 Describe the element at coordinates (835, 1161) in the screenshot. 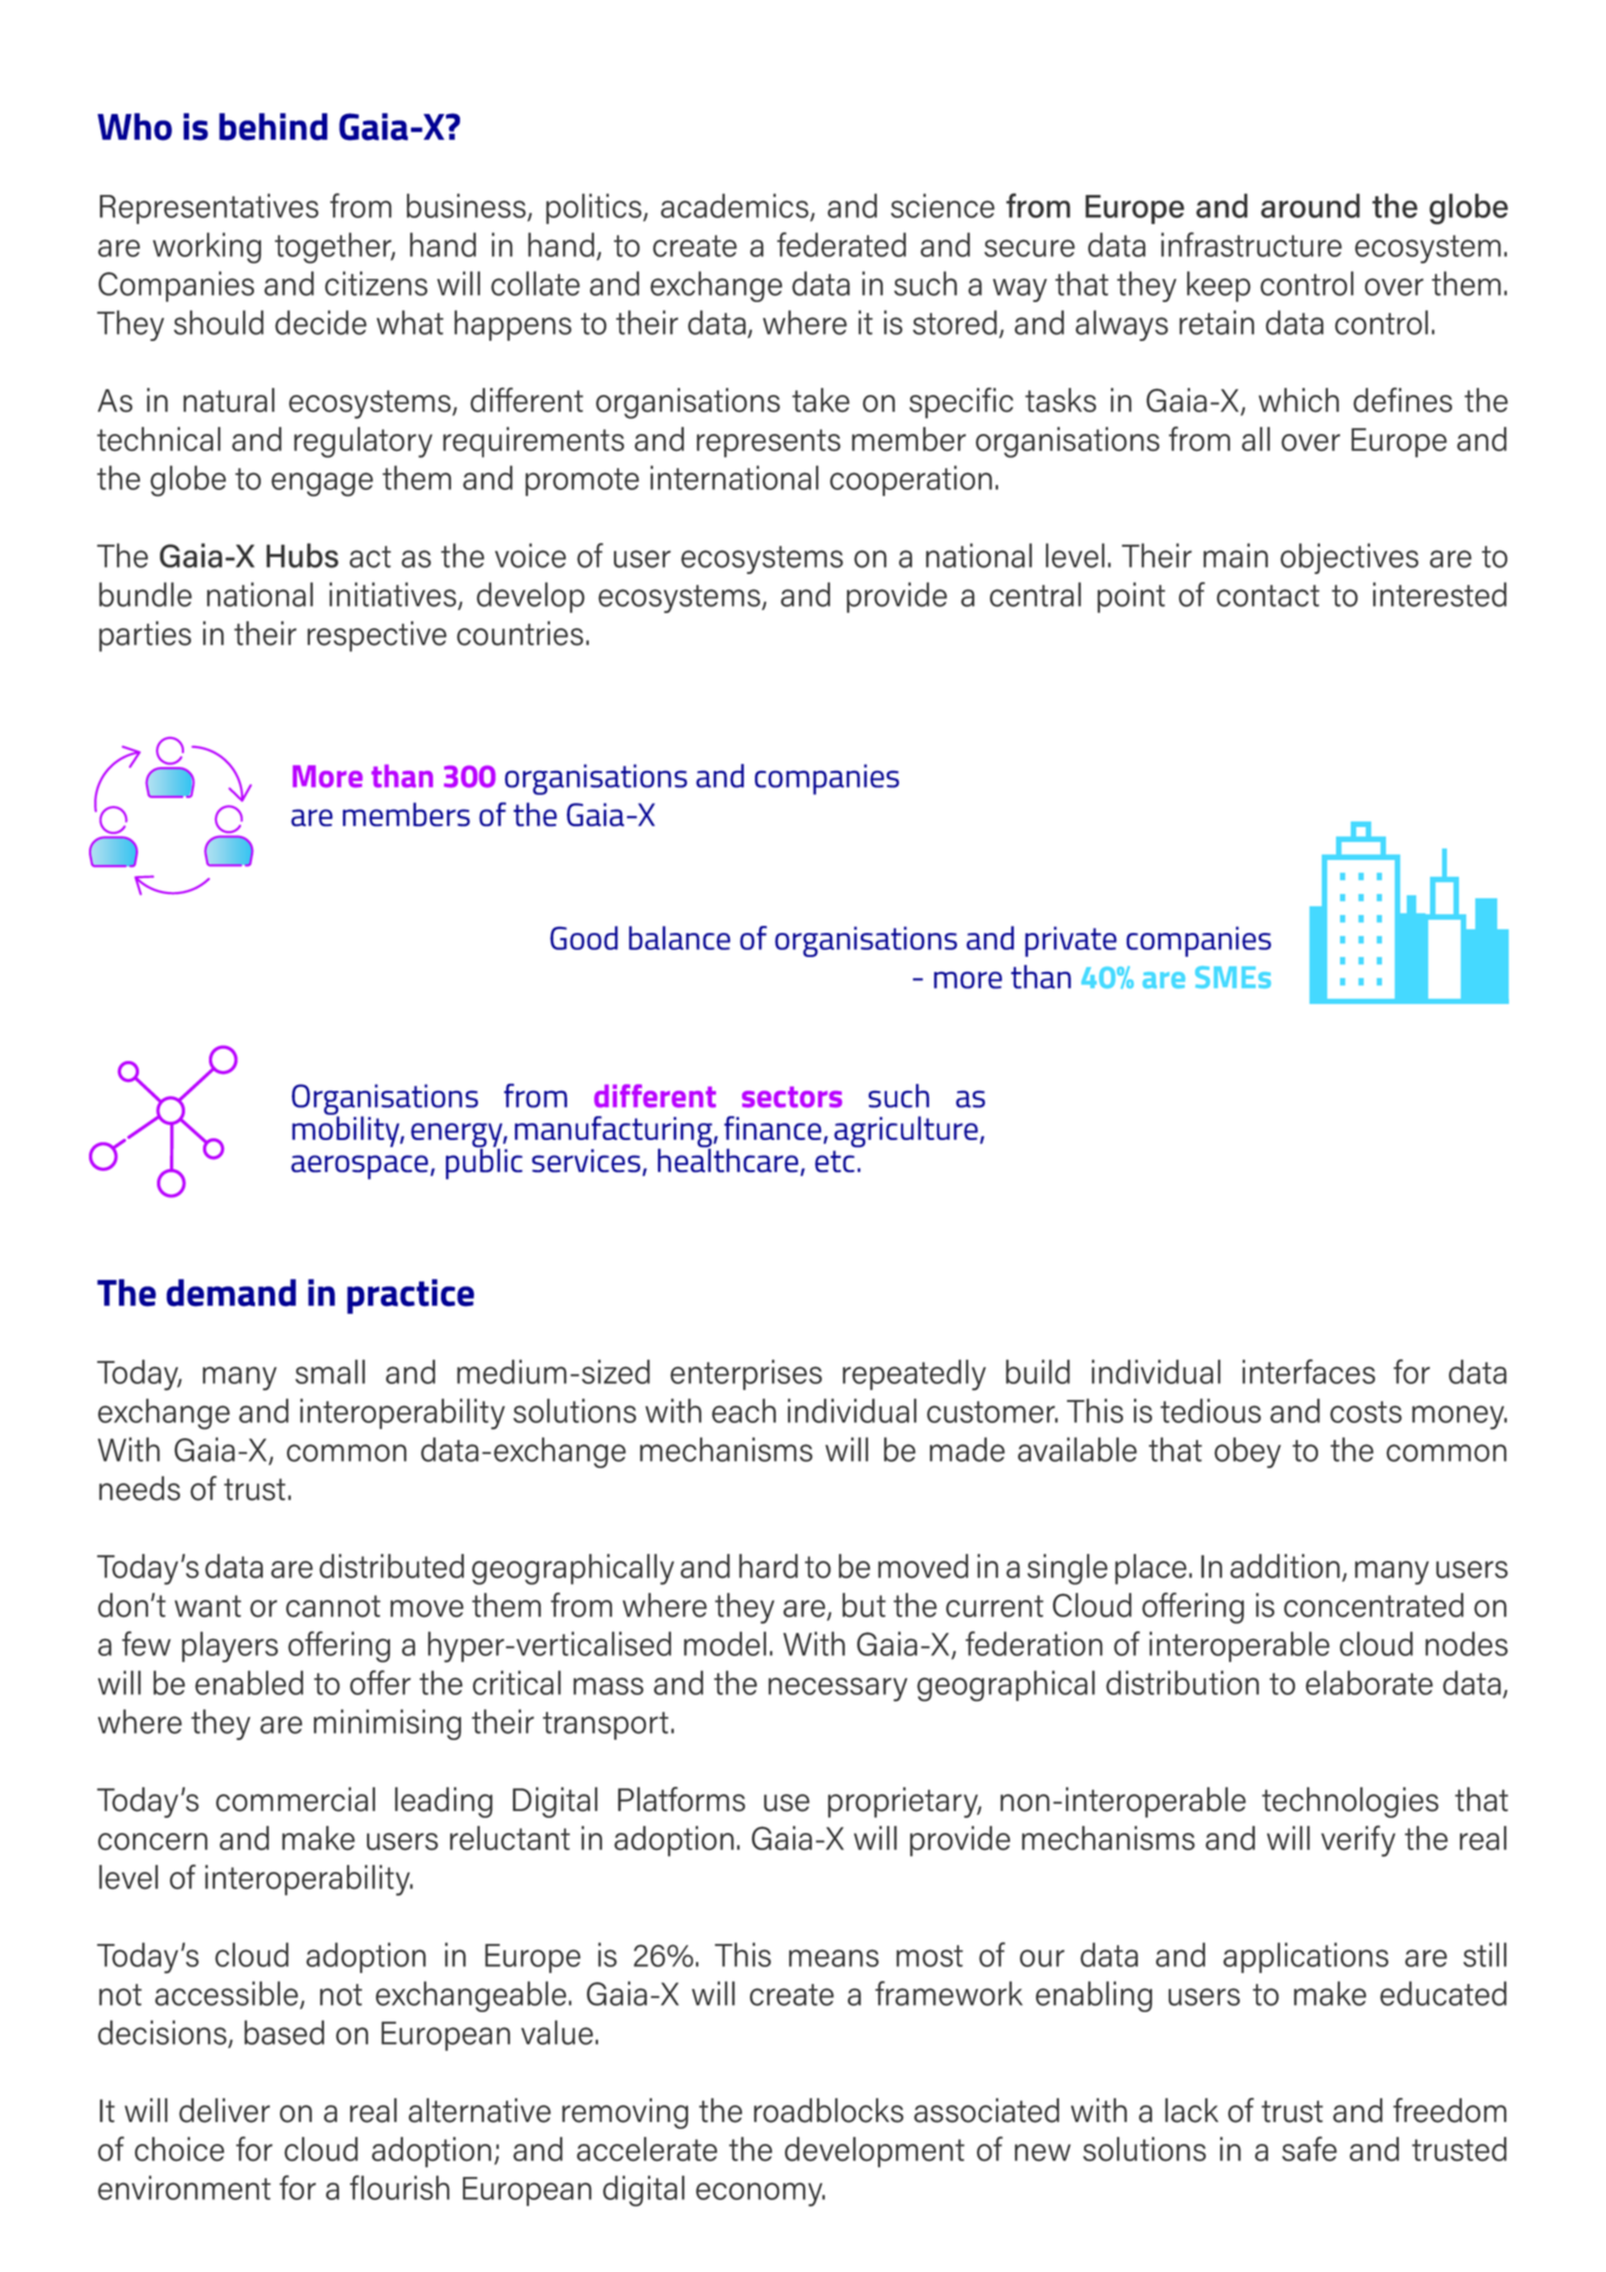

I see `etc` at that location.
